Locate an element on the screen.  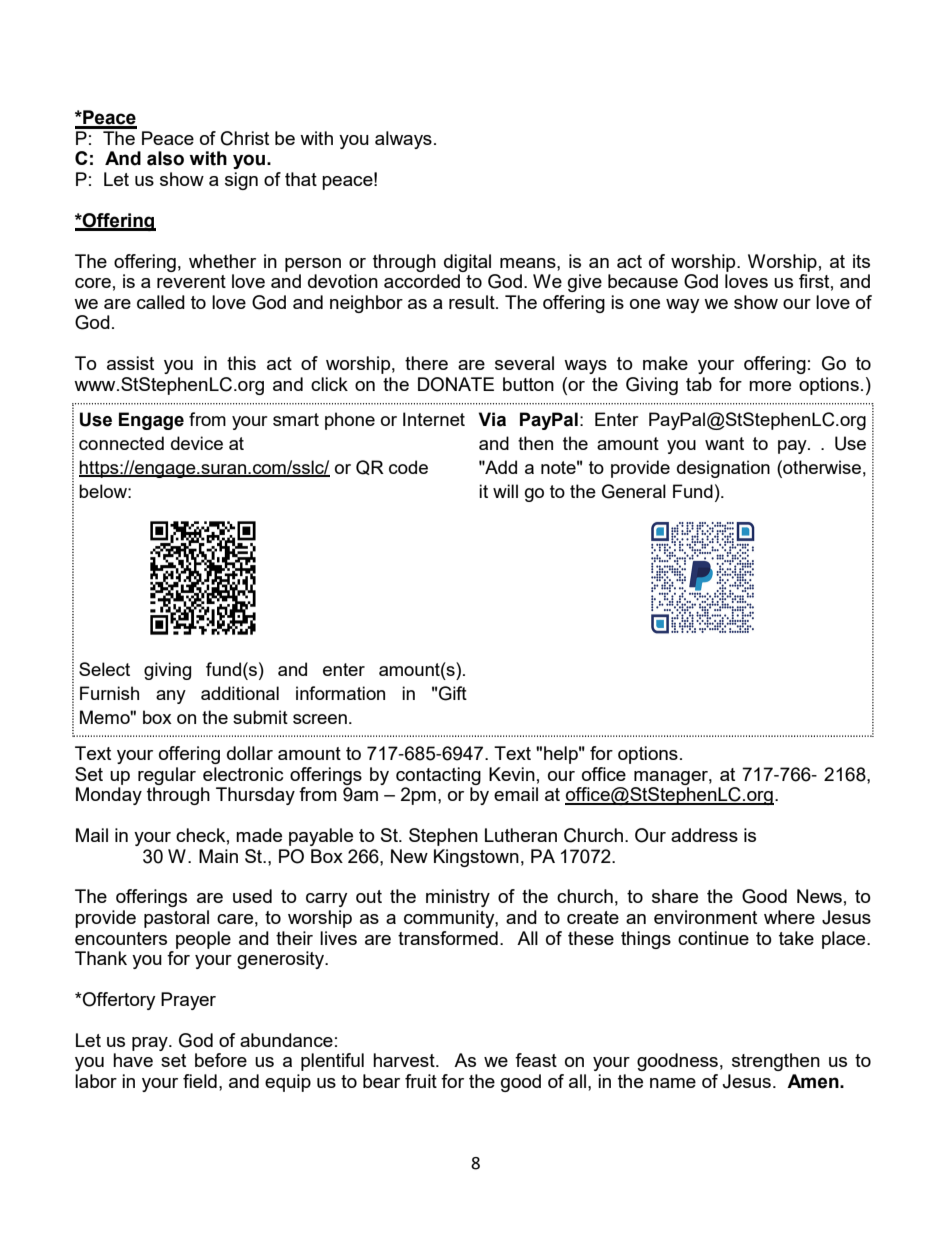
before is located at coordinates (221, 1060).
